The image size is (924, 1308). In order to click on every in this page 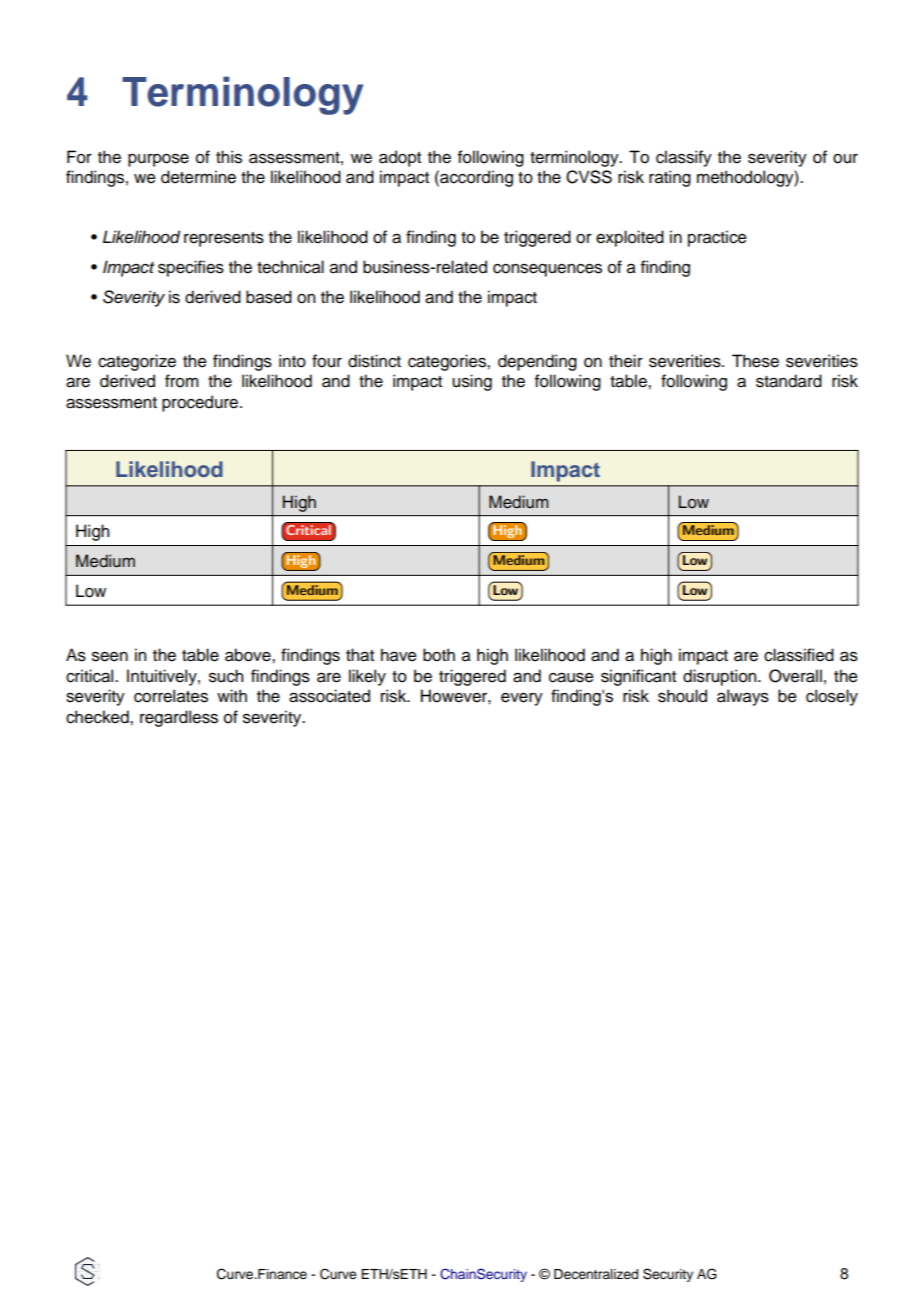, I will do `click(522, 699)`.
